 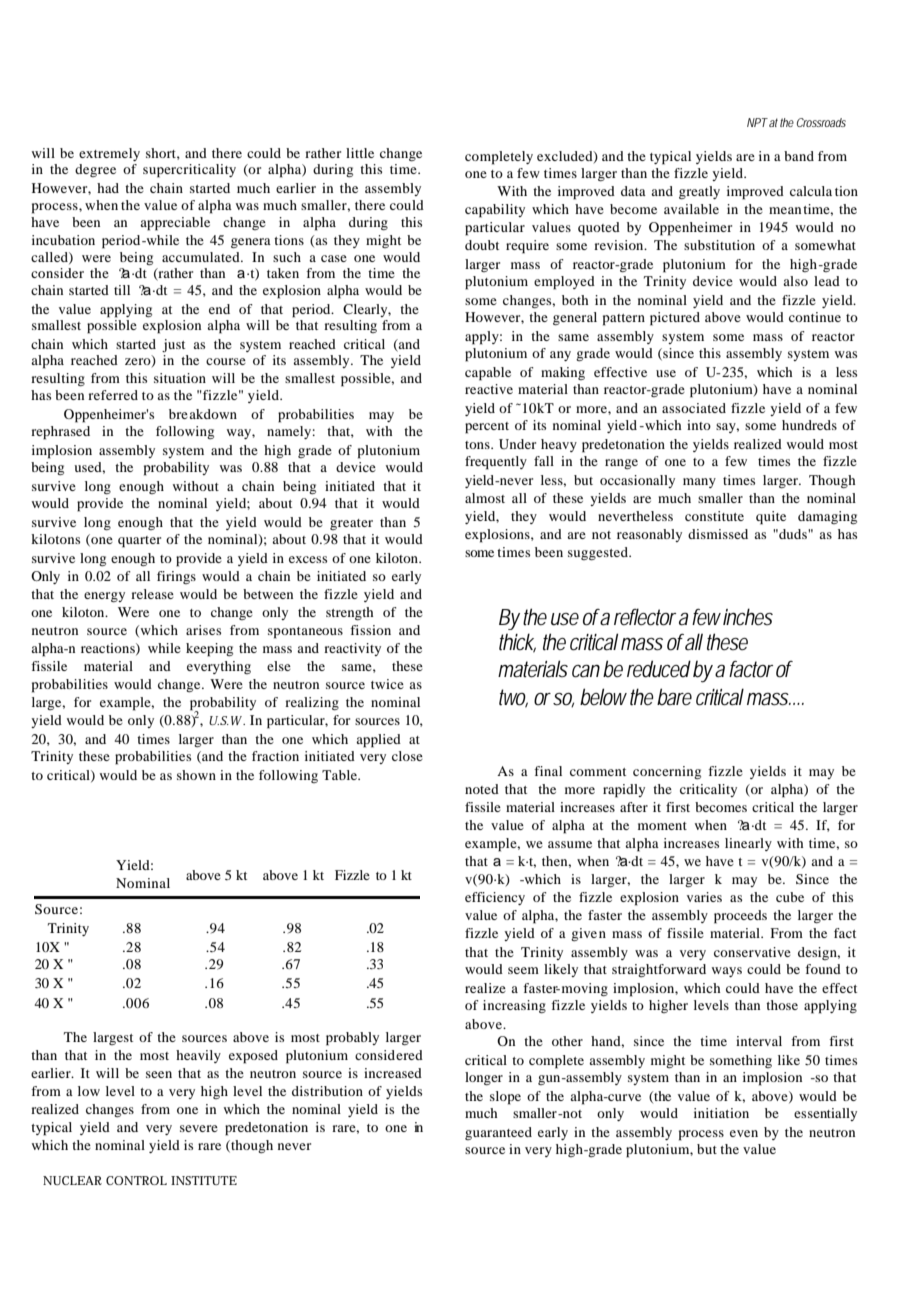 I want to click on quarter, so click(x=139, y=542).
